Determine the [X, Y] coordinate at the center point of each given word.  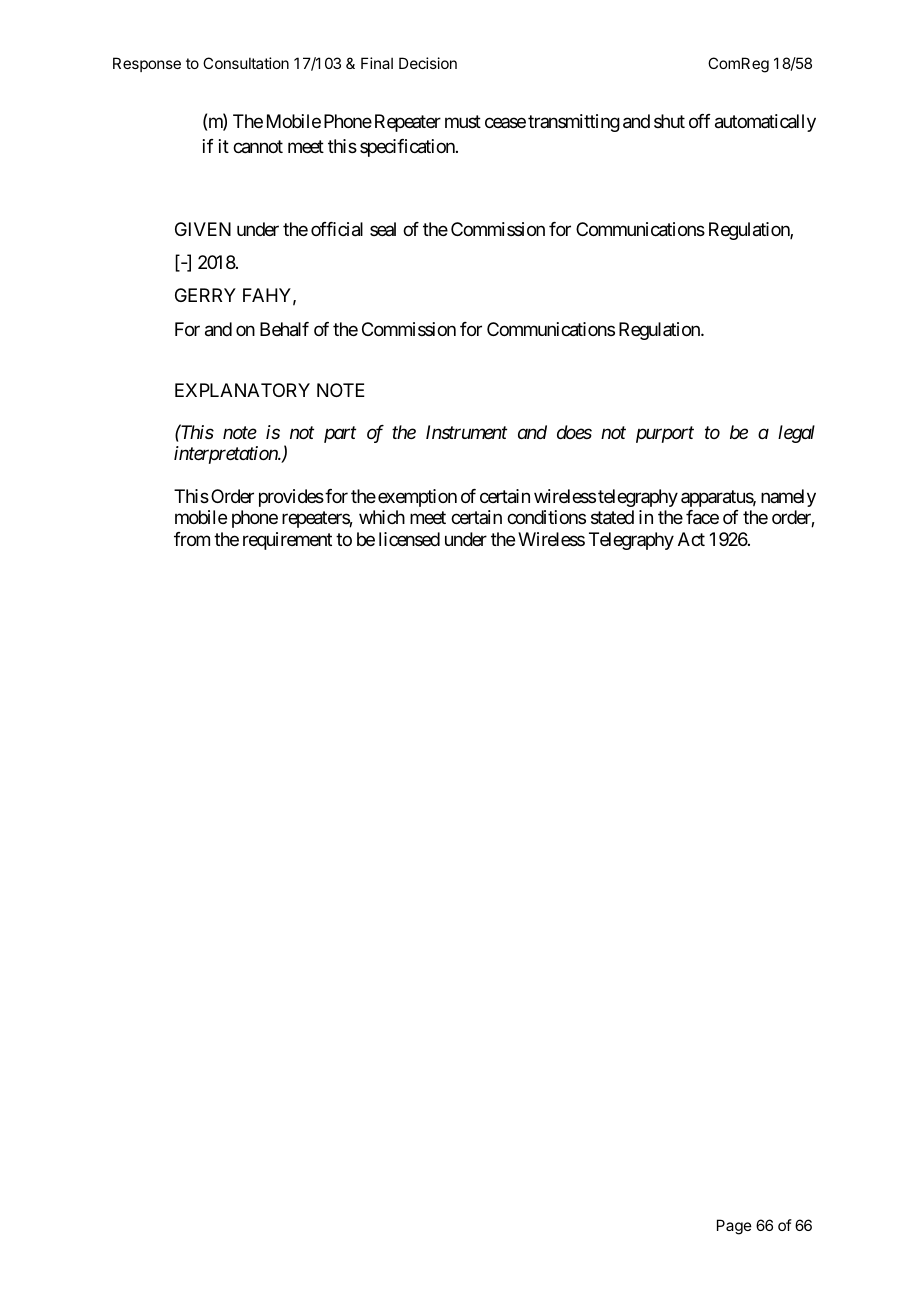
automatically [765, 123]
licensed [409, 539]
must [463, 122]
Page [734, 1227]
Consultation [246, 63]
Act [691, 539]
